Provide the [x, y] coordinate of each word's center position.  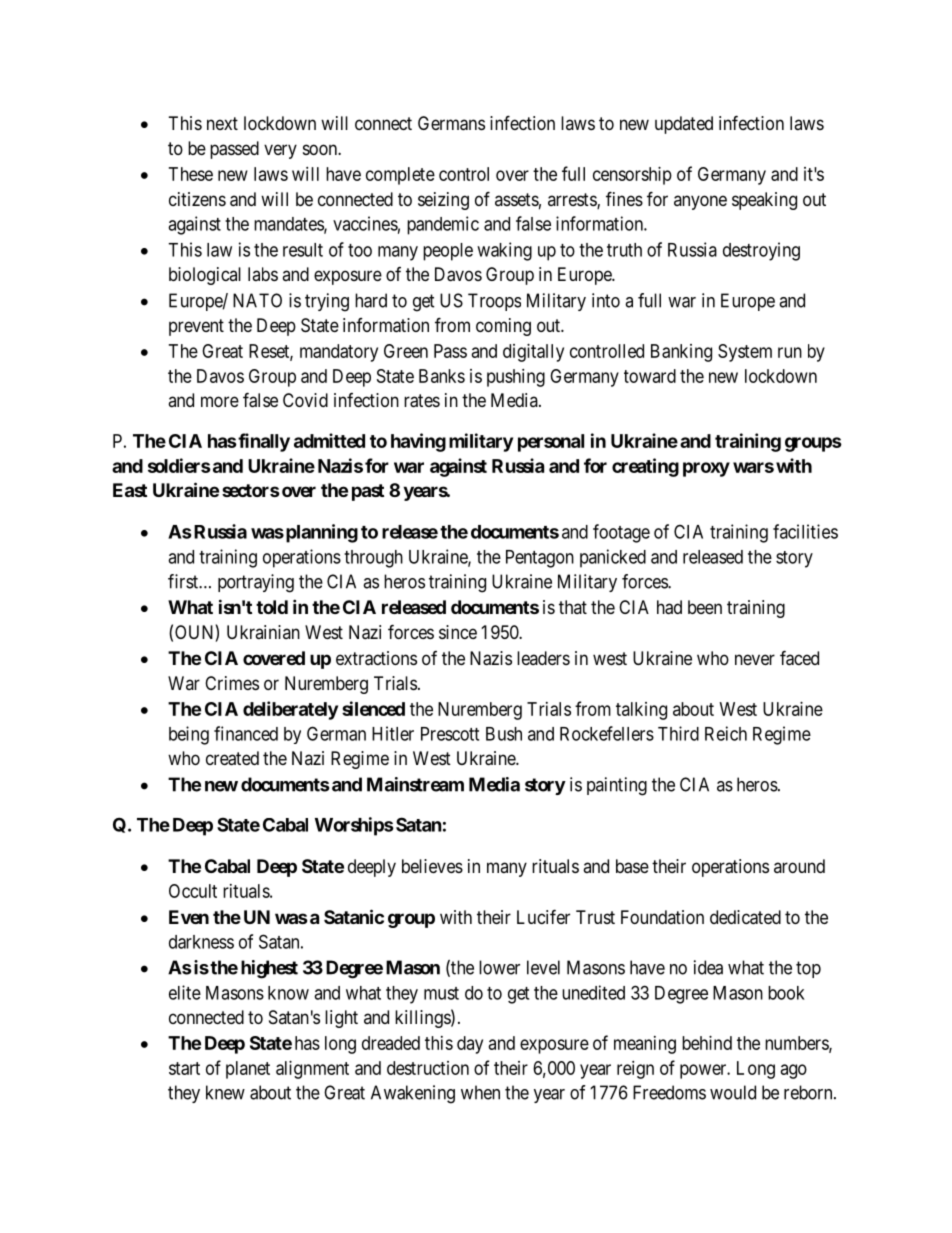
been [705, 607]
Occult [193, 891]
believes [432, 866]
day [470, 1045]
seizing [443, 201]
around [799, 866]
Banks [442, 376]
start [184, 1068]
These [191, 174]
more [220, 401]
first [184, 581]
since [458, 632]
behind [707, 1043]
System [745, 353]
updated [684, 125]
